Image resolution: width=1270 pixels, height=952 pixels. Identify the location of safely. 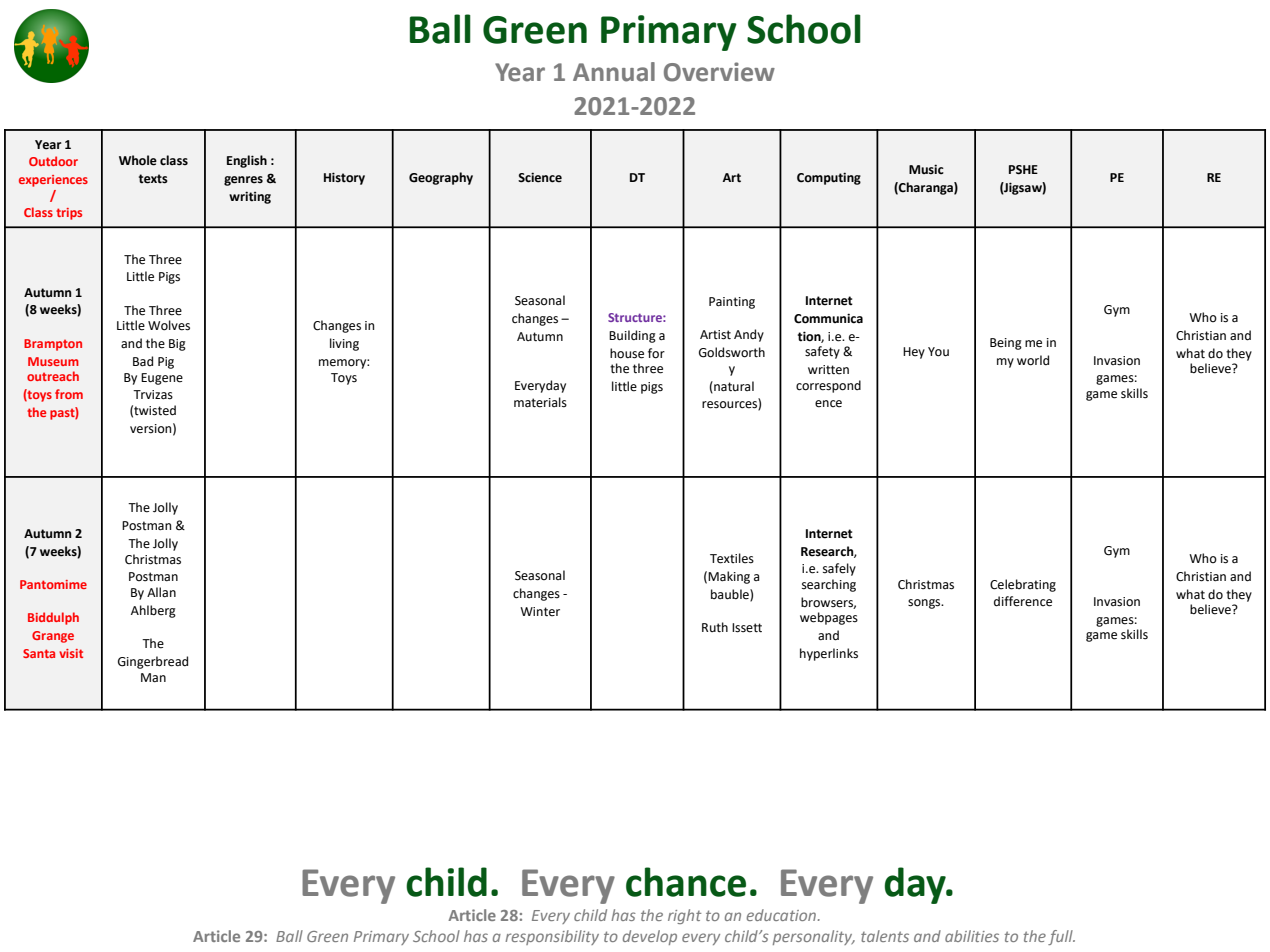
(839, 569).
